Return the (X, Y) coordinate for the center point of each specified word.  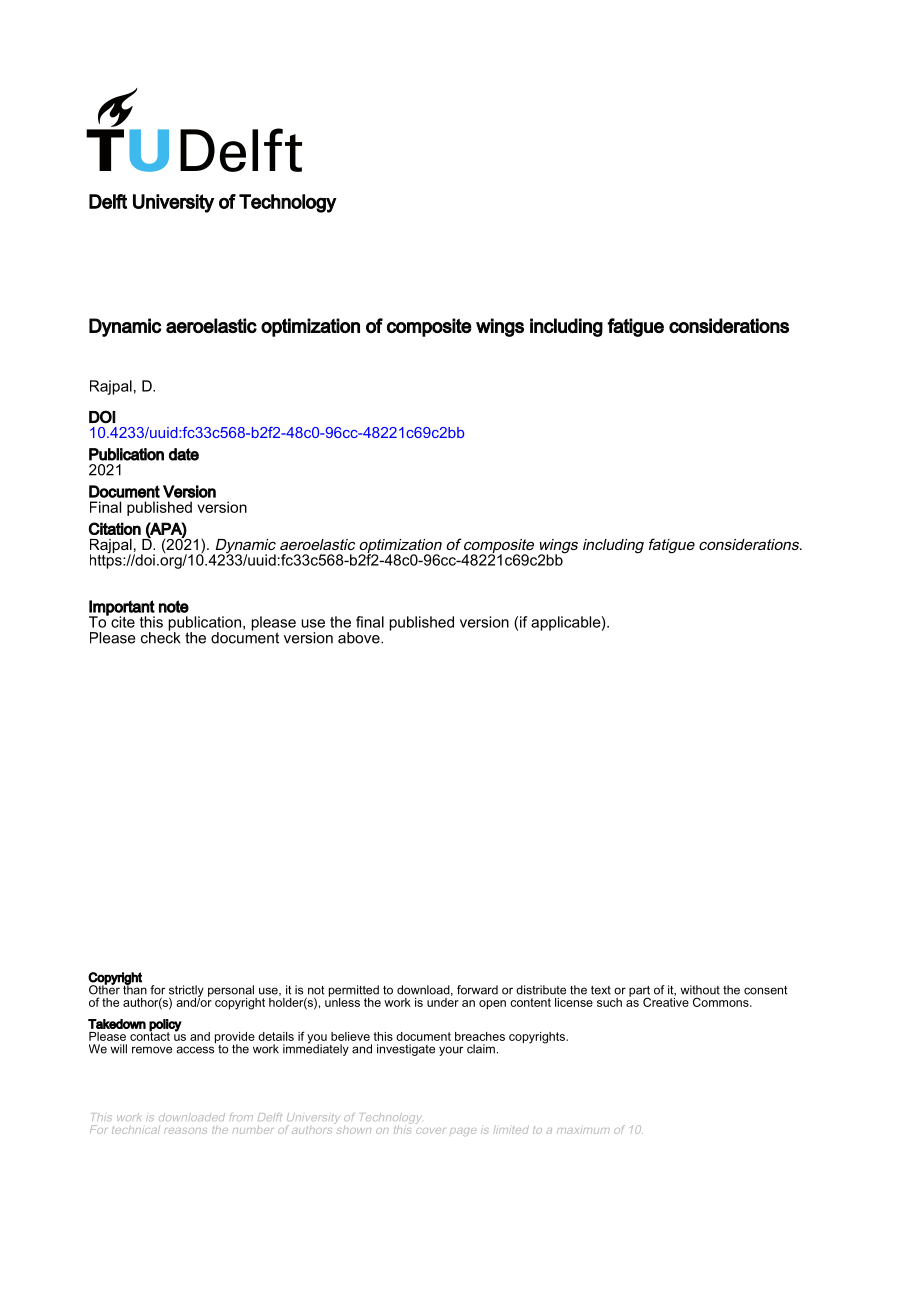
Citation (115, 528)
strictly (186, 992)
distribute (541, 990)
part (639, 992)
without (700, 990)
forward (477, 990)
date (184, 454)
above (360, 638)
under (443, 1001)
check (161, 636)
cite (123, 622)
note (174, 606)
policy (165, 1026)
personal (232, 992)
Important (122, 609)
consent (765, 990)
